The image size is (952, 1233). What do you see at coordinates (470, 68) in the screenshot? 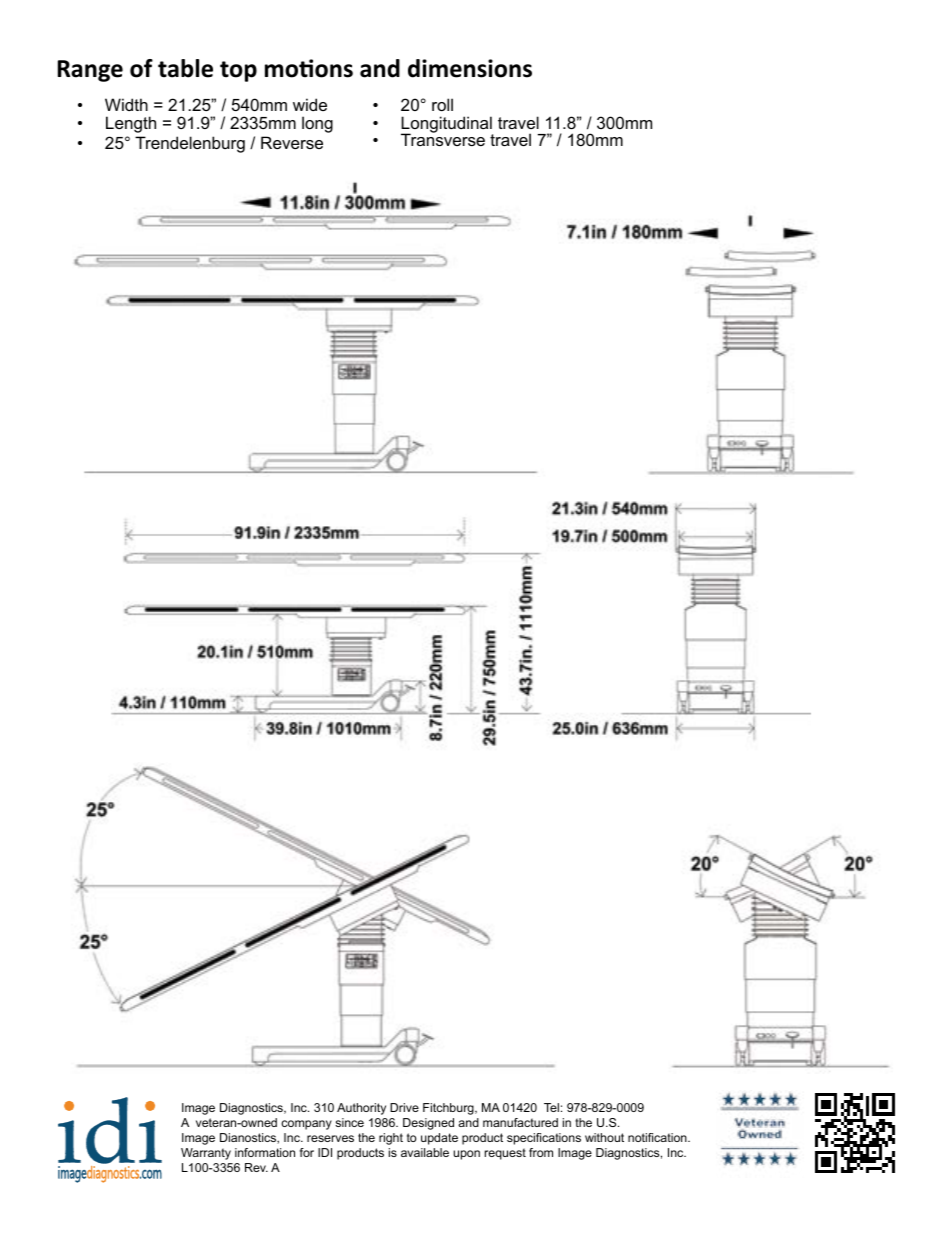
I see `dimensions` at bounding box center [470, 68].
